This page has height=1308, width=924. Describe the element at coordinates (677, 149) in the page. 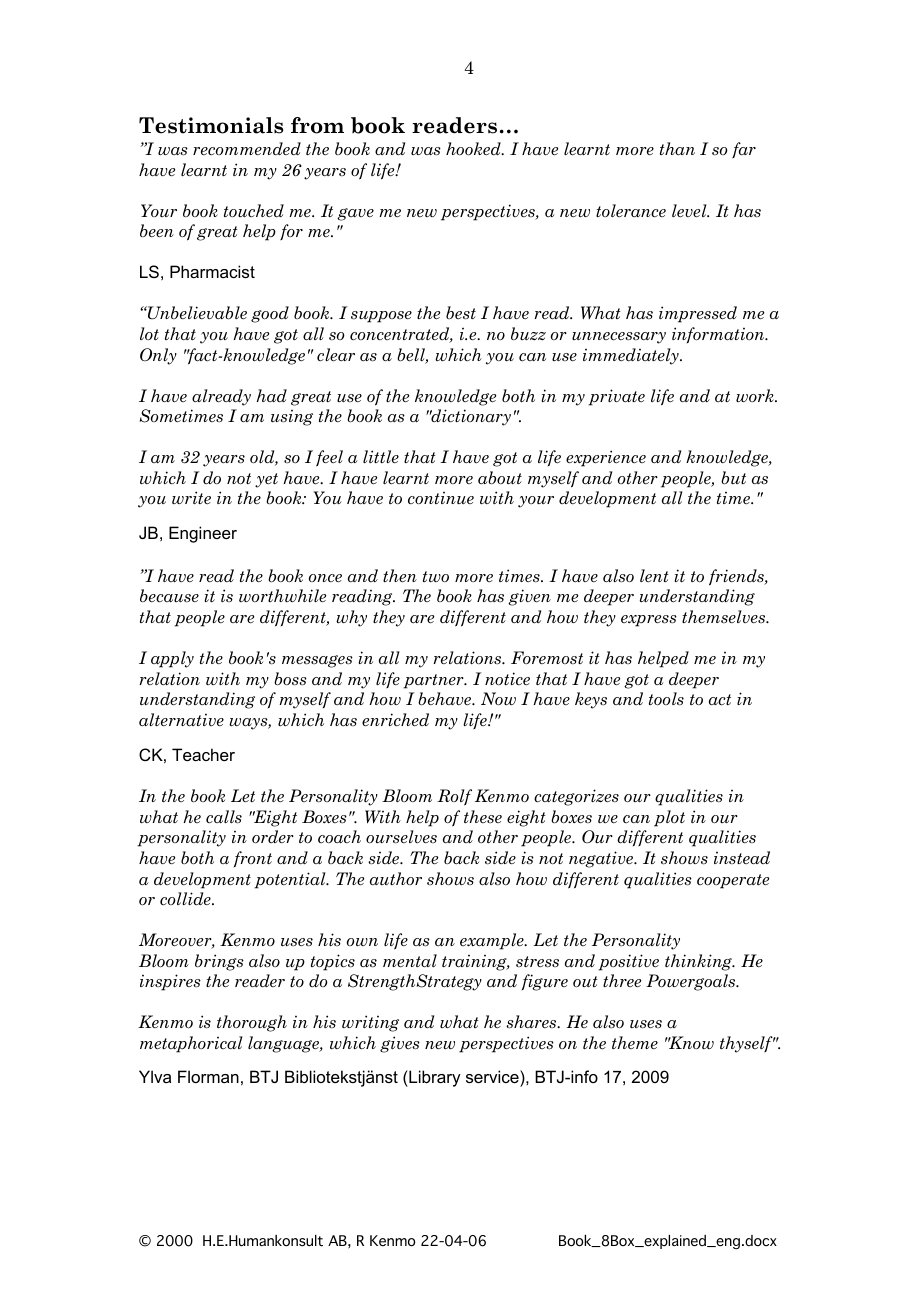

I see `than` at that location.
